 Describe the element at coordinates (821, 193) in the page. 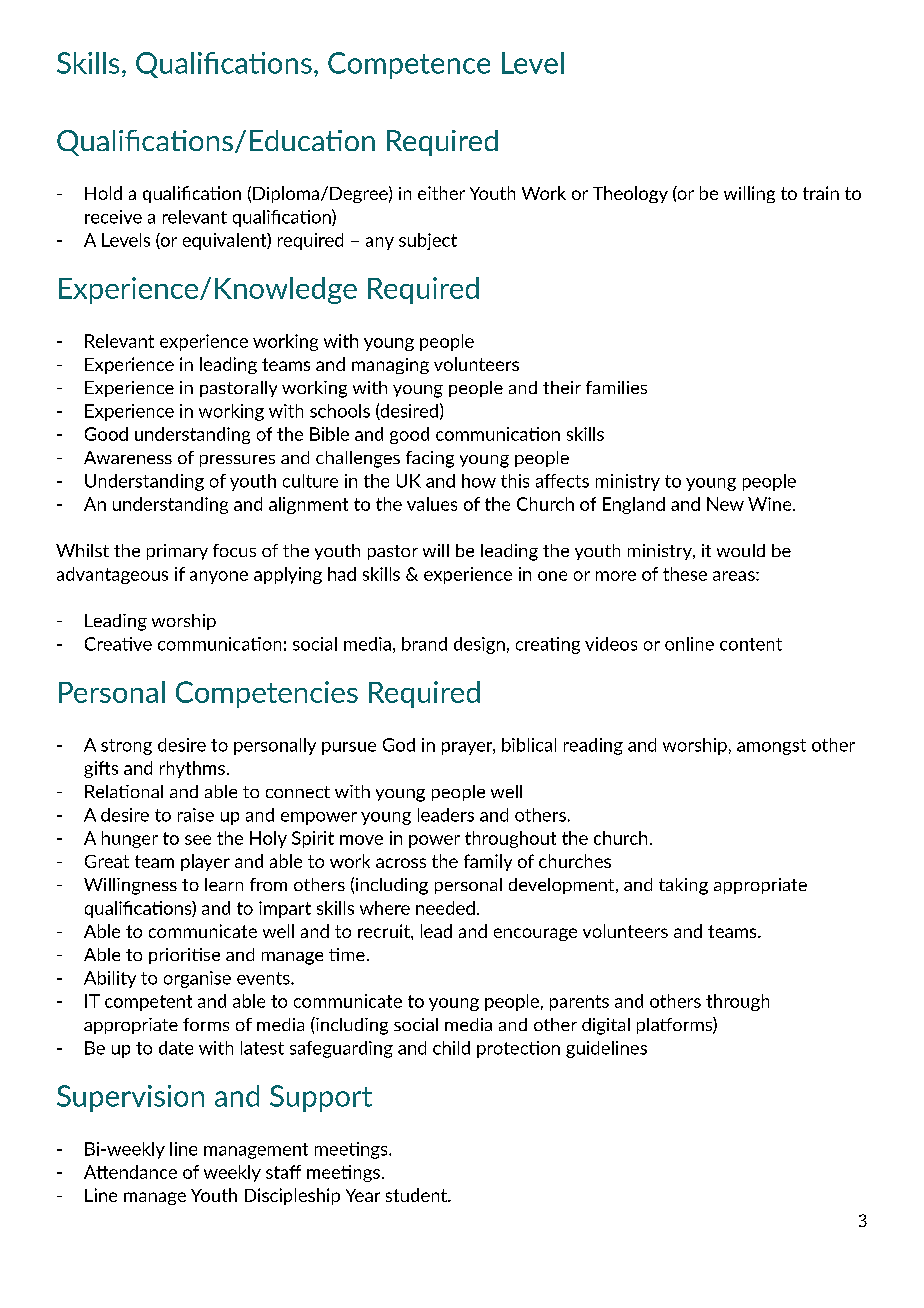

I see `train` at that location.
